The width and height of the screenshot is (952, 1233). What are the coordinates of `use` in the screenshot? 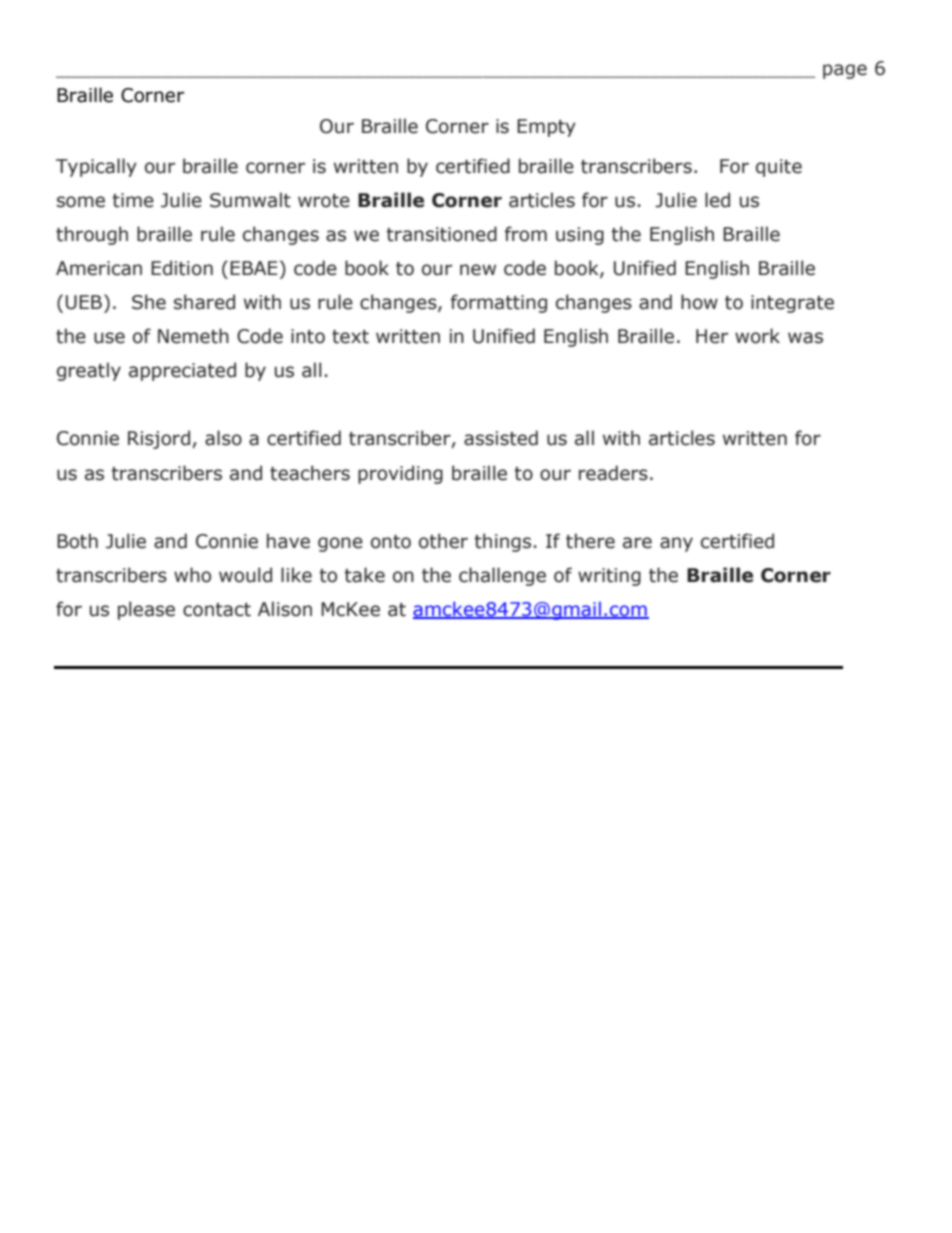 It's located at (109, 338).
